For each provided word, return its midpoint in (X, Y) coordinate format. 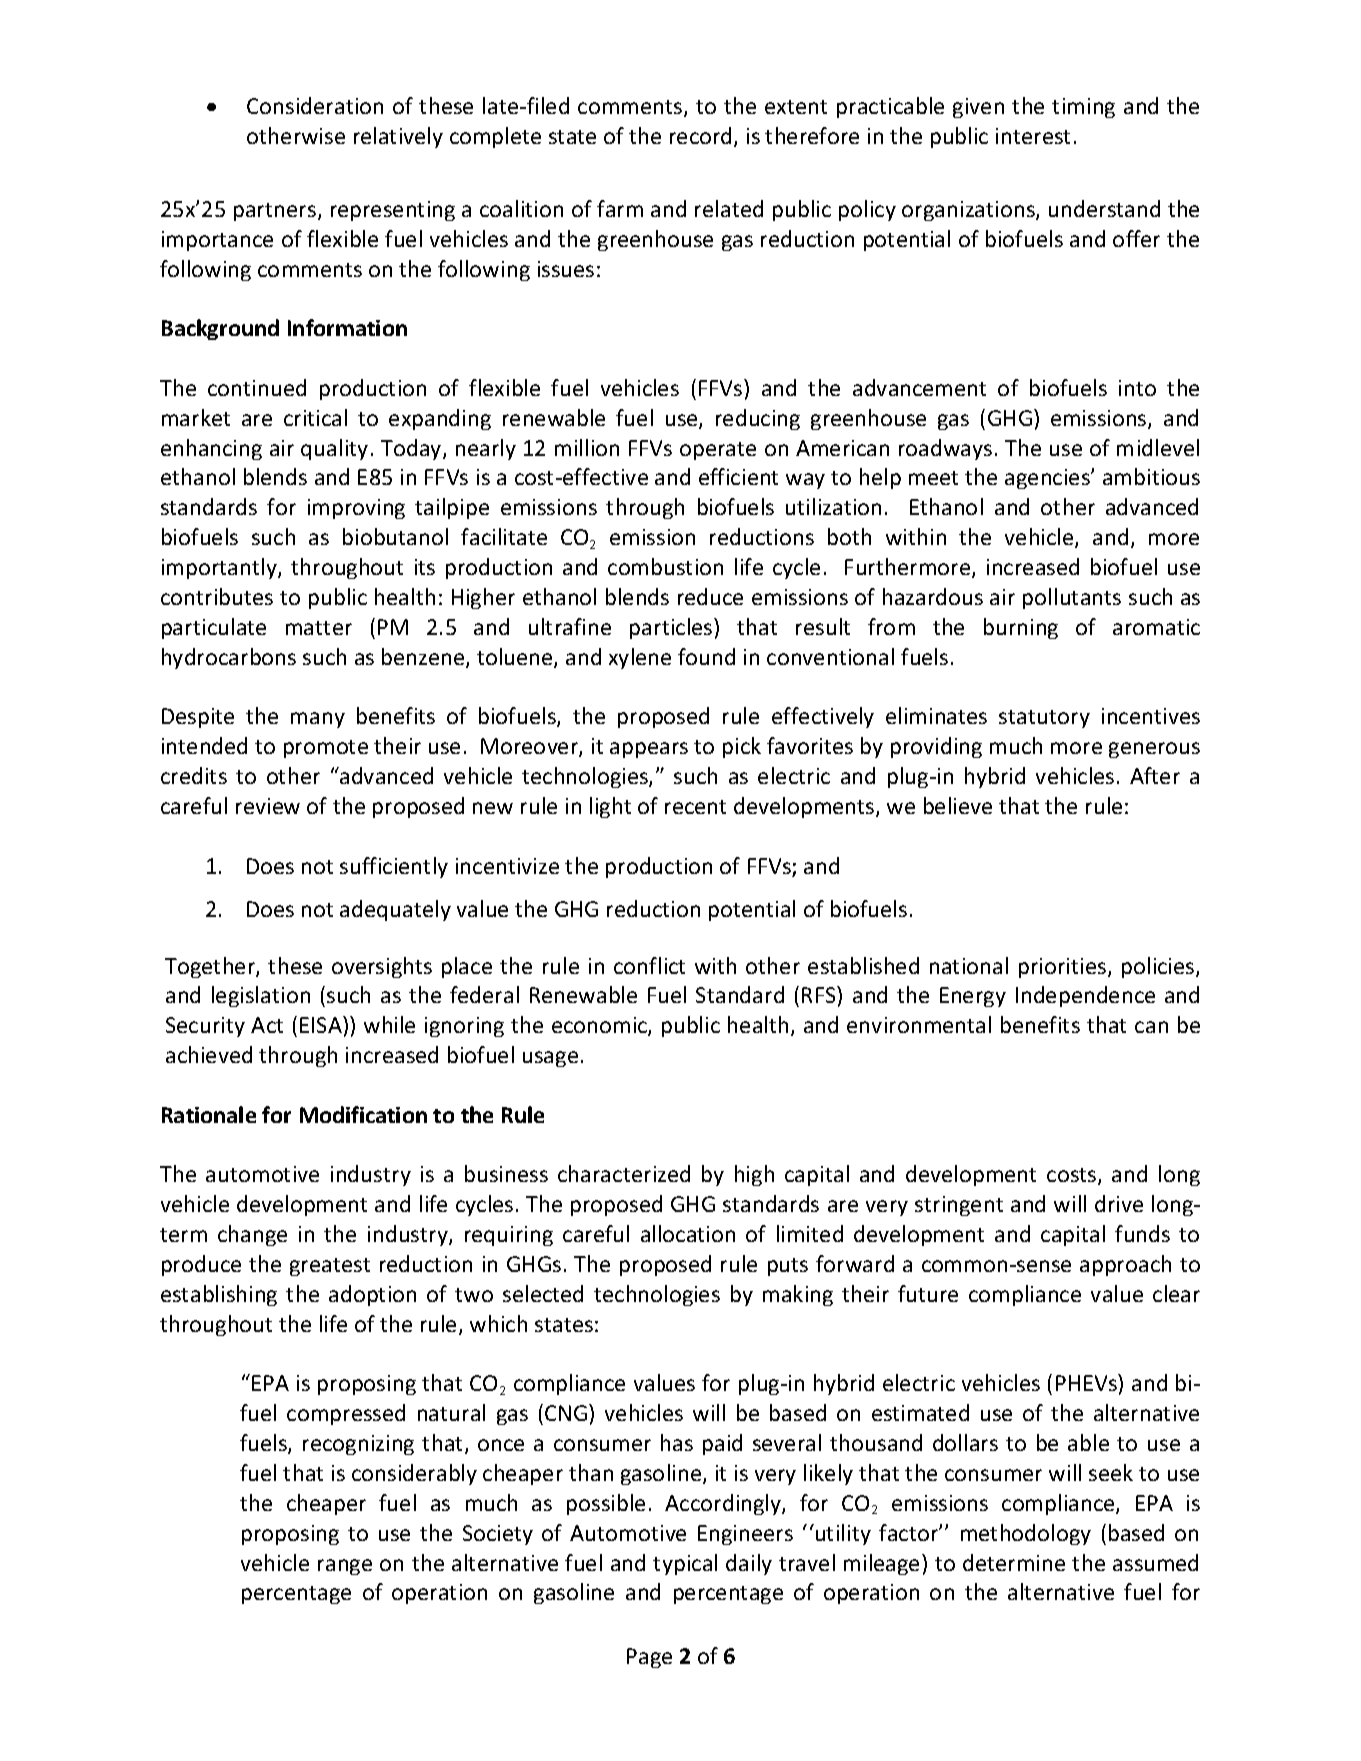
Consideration (315, 105)
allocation (688, 1233)
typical (685, 1564)
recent (695, 807)
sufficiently (394, 867)
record (700, 135)
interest (1033, 136)
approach (1125, 1265)
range (345, 1567)
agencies (1048, 479)
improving (356, 509)
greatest (330, 1267)
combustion (665, 566)
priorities (1062, 968)
